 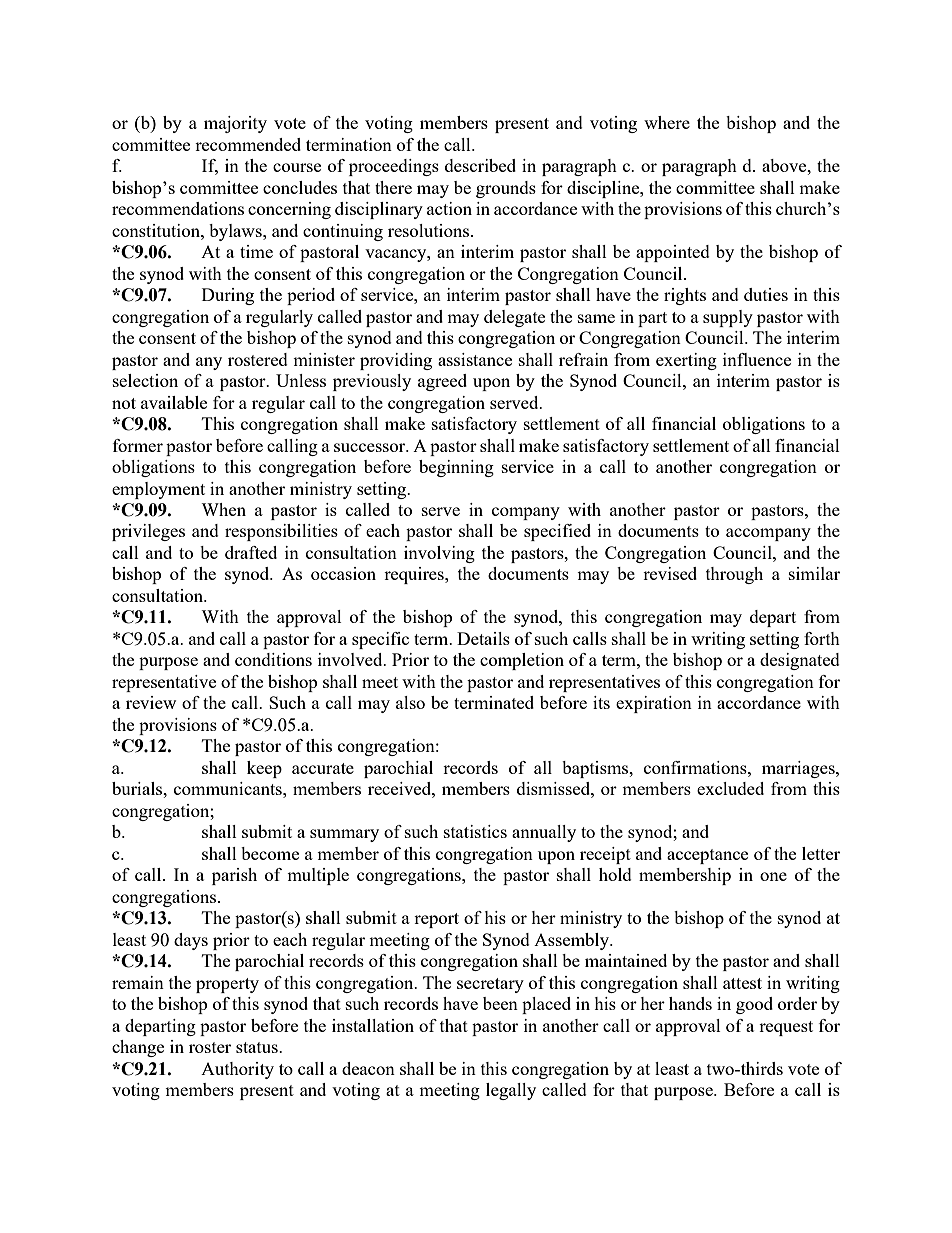 What do you see at coordinates (237, 1070) in the screenshot?
I see `Authority` at bounding box center [237, 1070].
